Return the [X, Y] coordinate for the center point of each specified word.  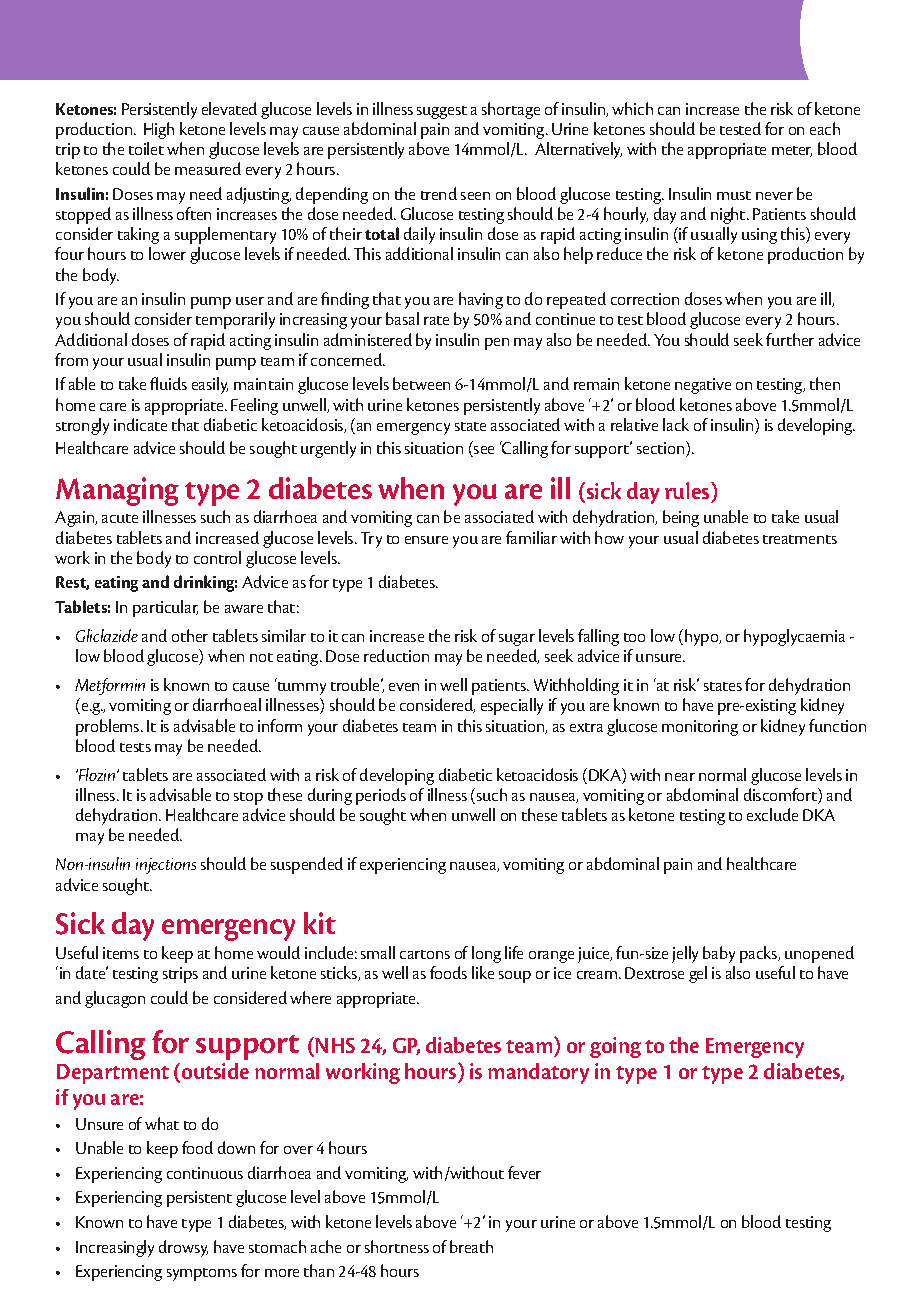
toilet [146, 148]
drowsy [183, 1248]
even [404, 687]
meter [792, 151]
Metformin [110, 686]
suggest [442, 112]
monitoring [700, 728]
